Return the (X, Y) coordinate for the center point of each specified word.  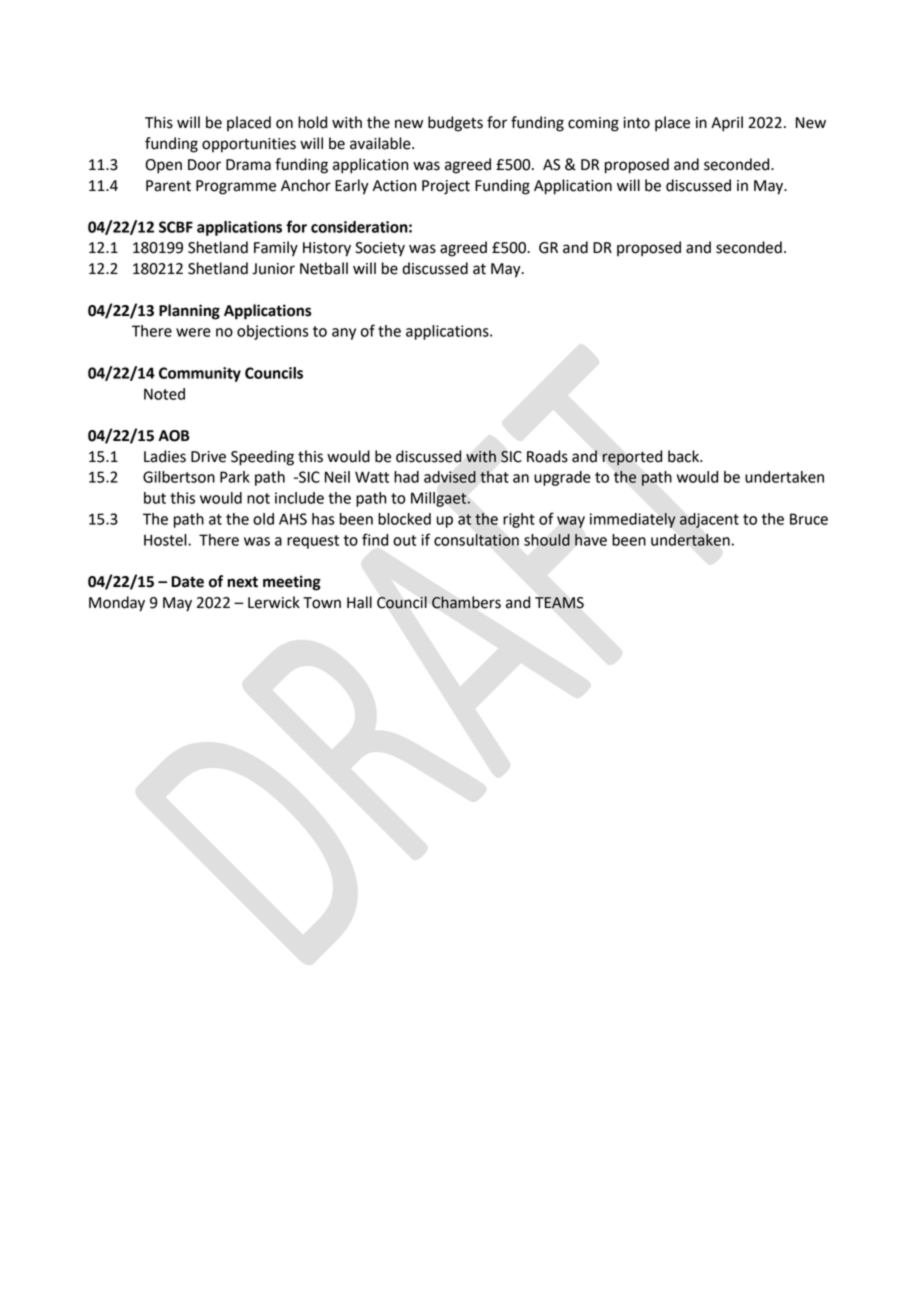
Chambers (466, 602)
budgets (455, 124)
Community (200, 374)
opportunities (249, 145)
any (344, 334)
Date (187, 582)
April (727, 124)
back (684, 456)
